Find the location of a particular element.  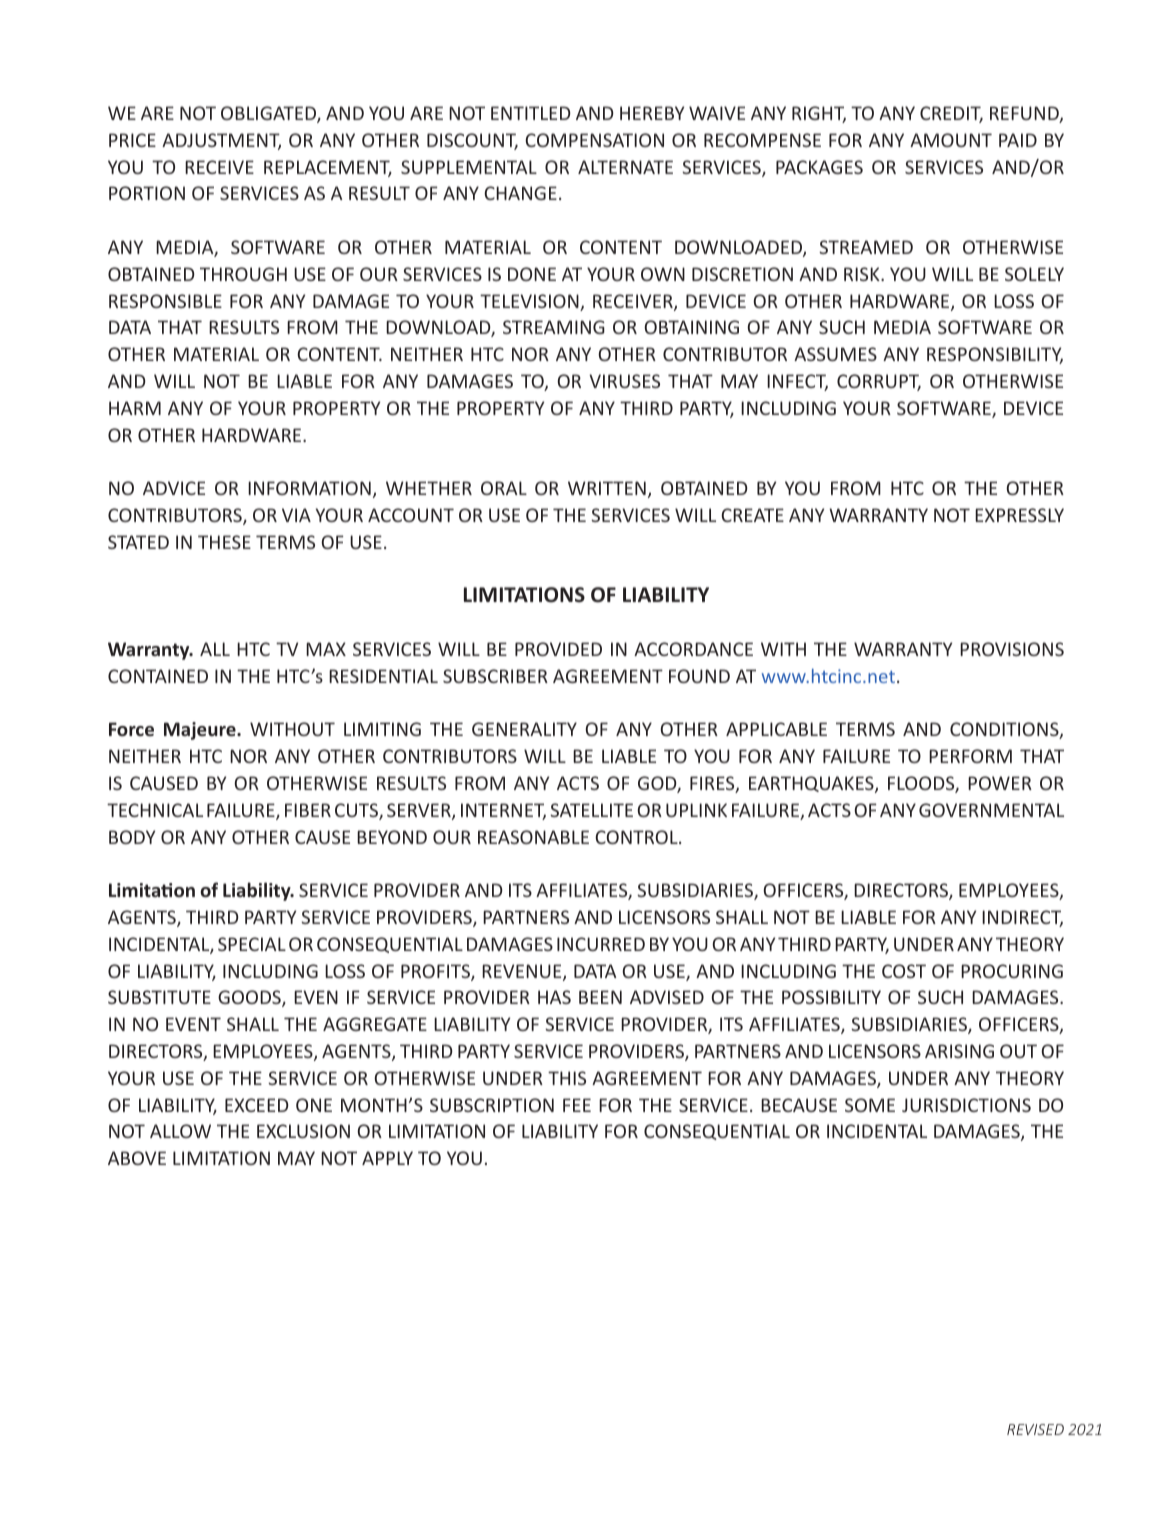

THIS is located at coordinates (567, 1078).
